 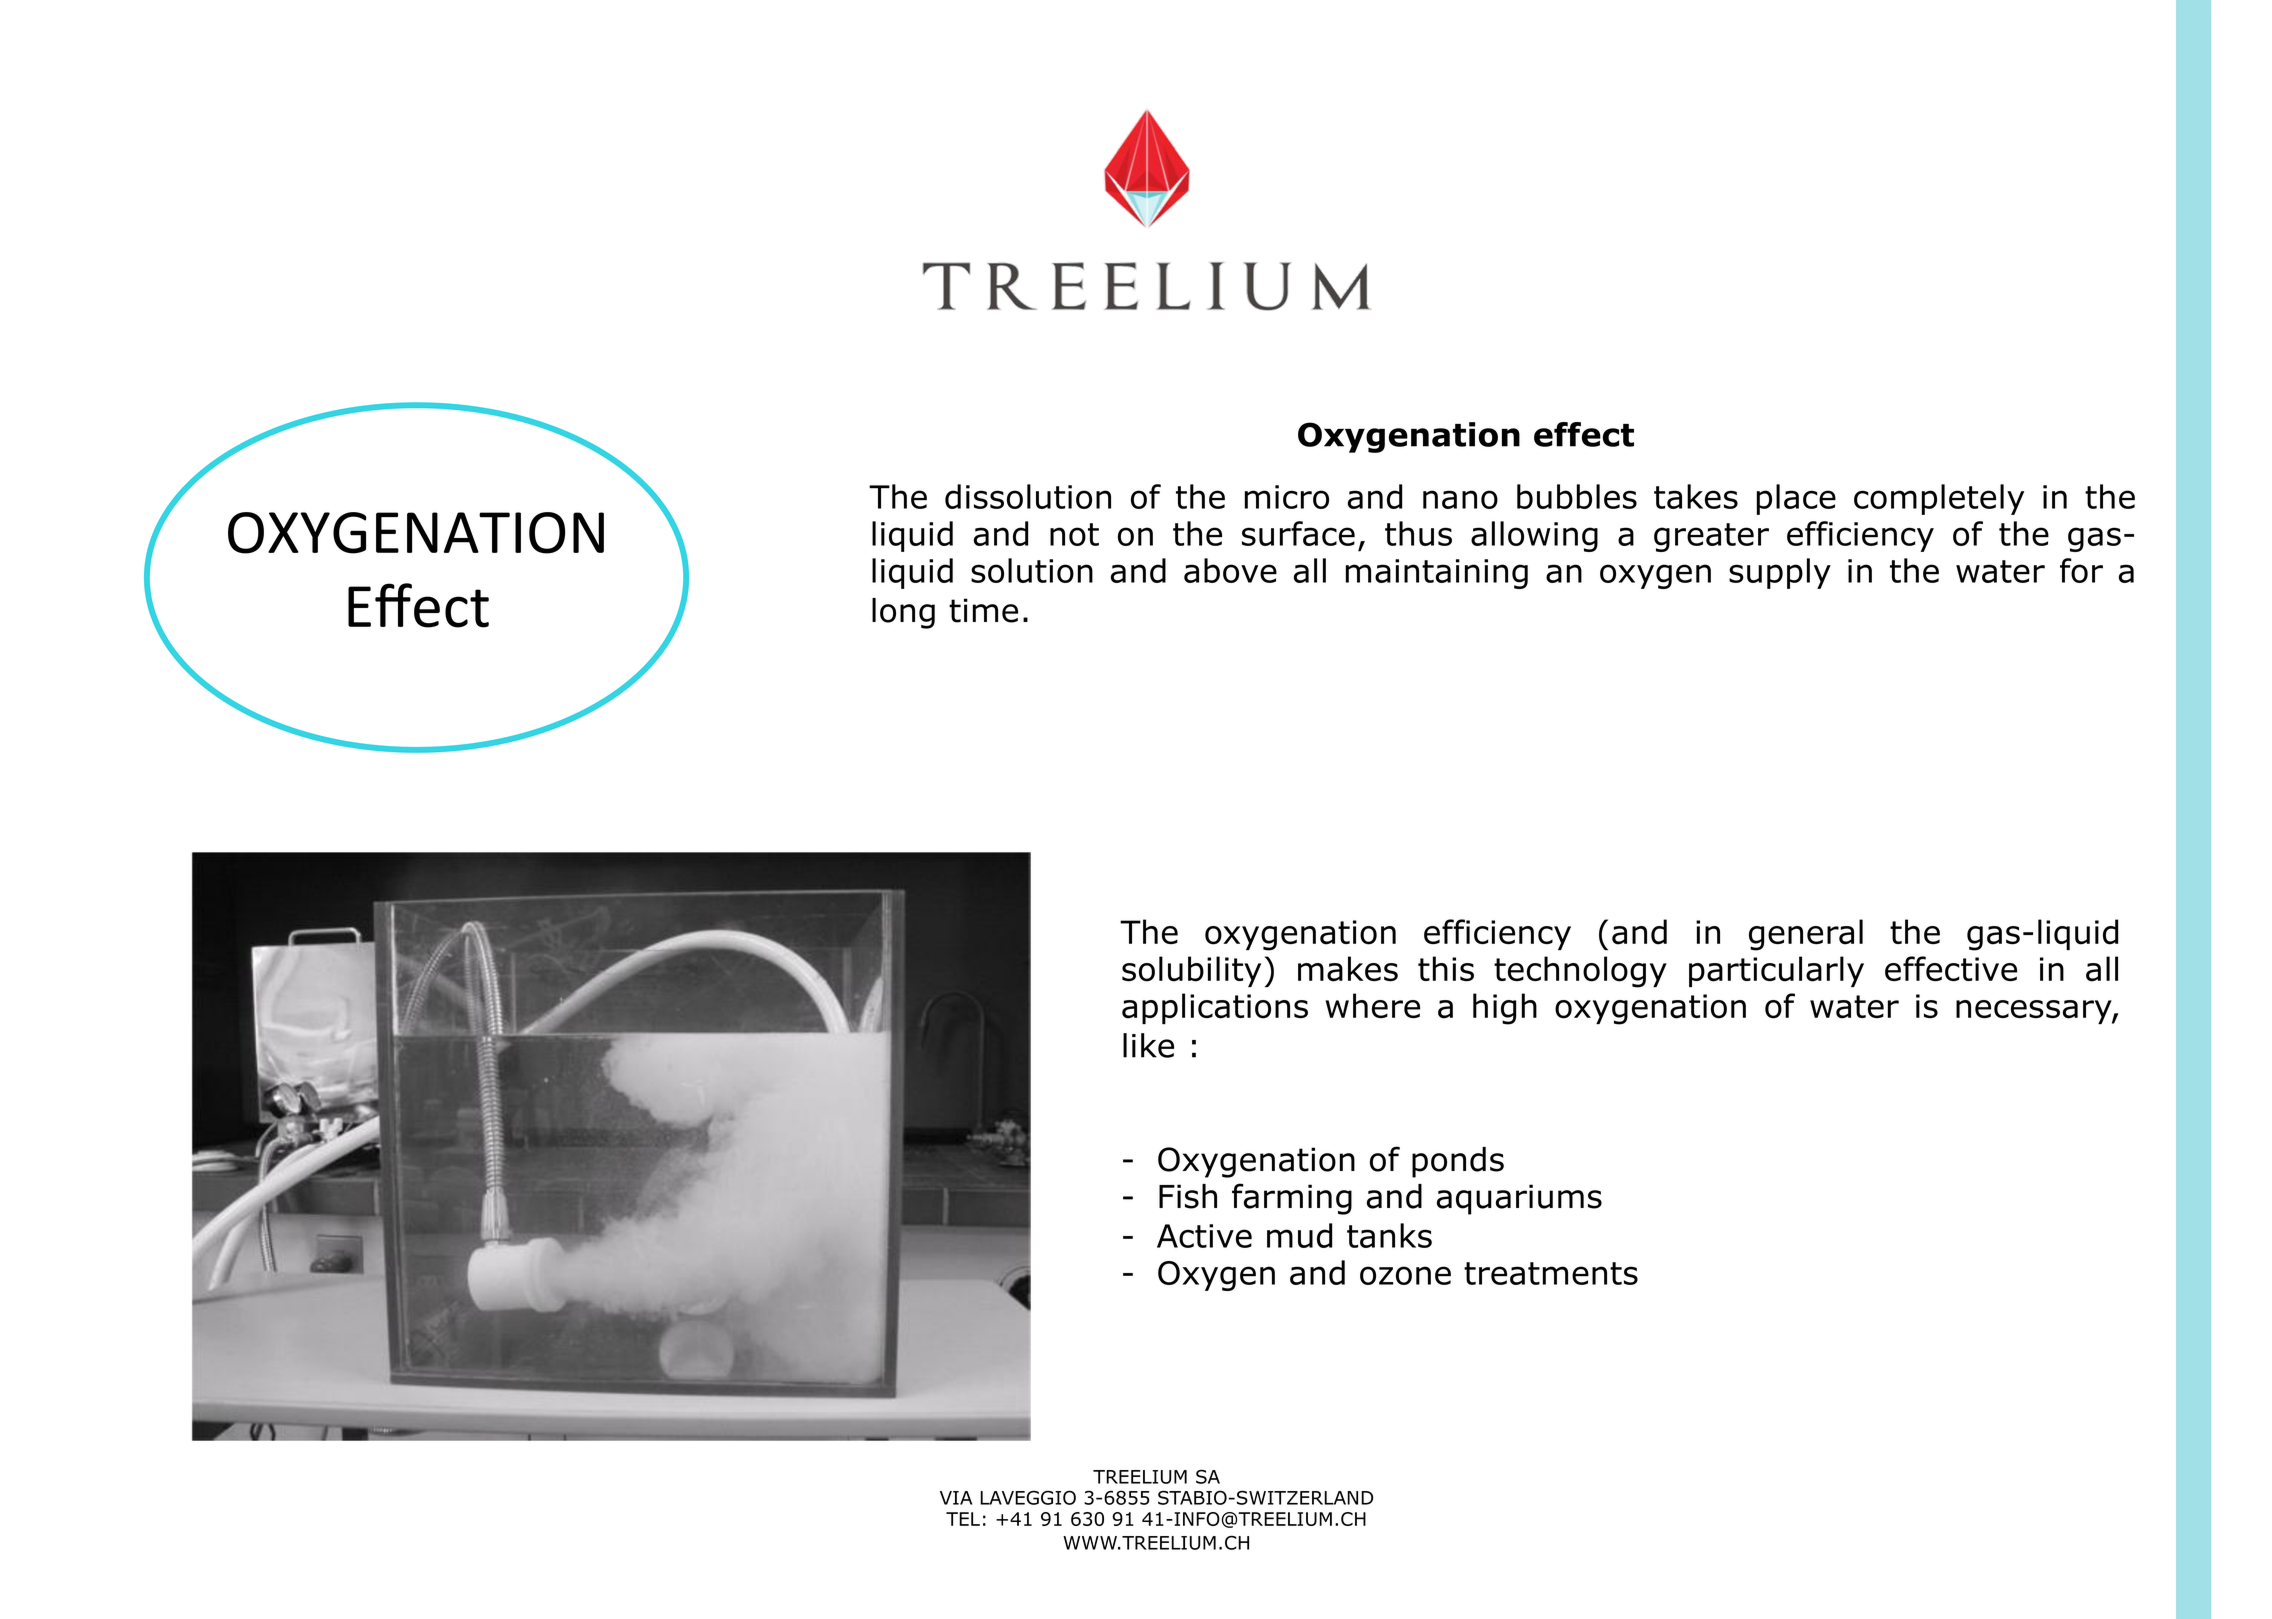 I want to click on high, so click(x=1505, y=1009).
